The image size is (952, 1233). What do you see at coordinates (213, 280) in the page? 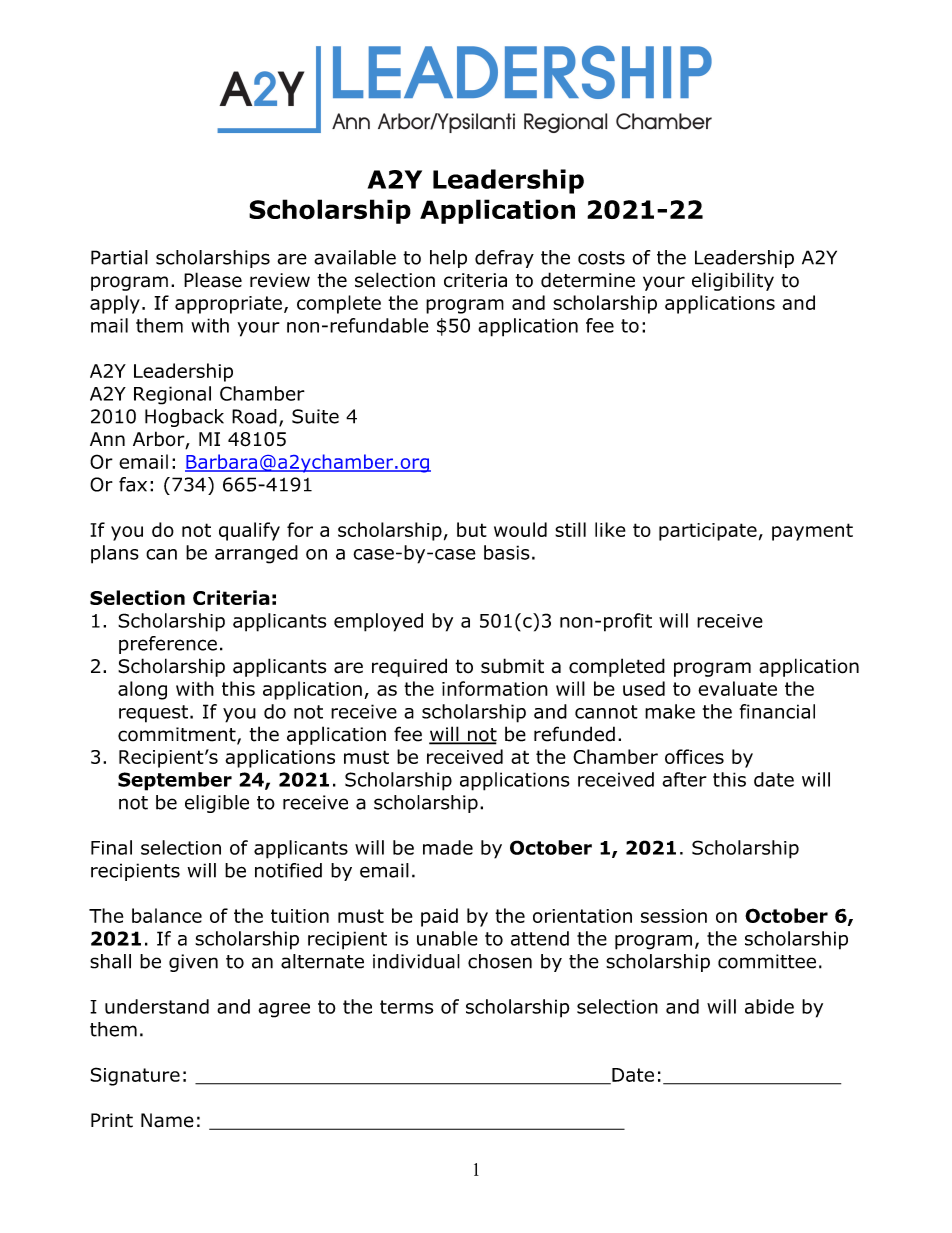
I see `Please` at bounding box center [213, 280].
